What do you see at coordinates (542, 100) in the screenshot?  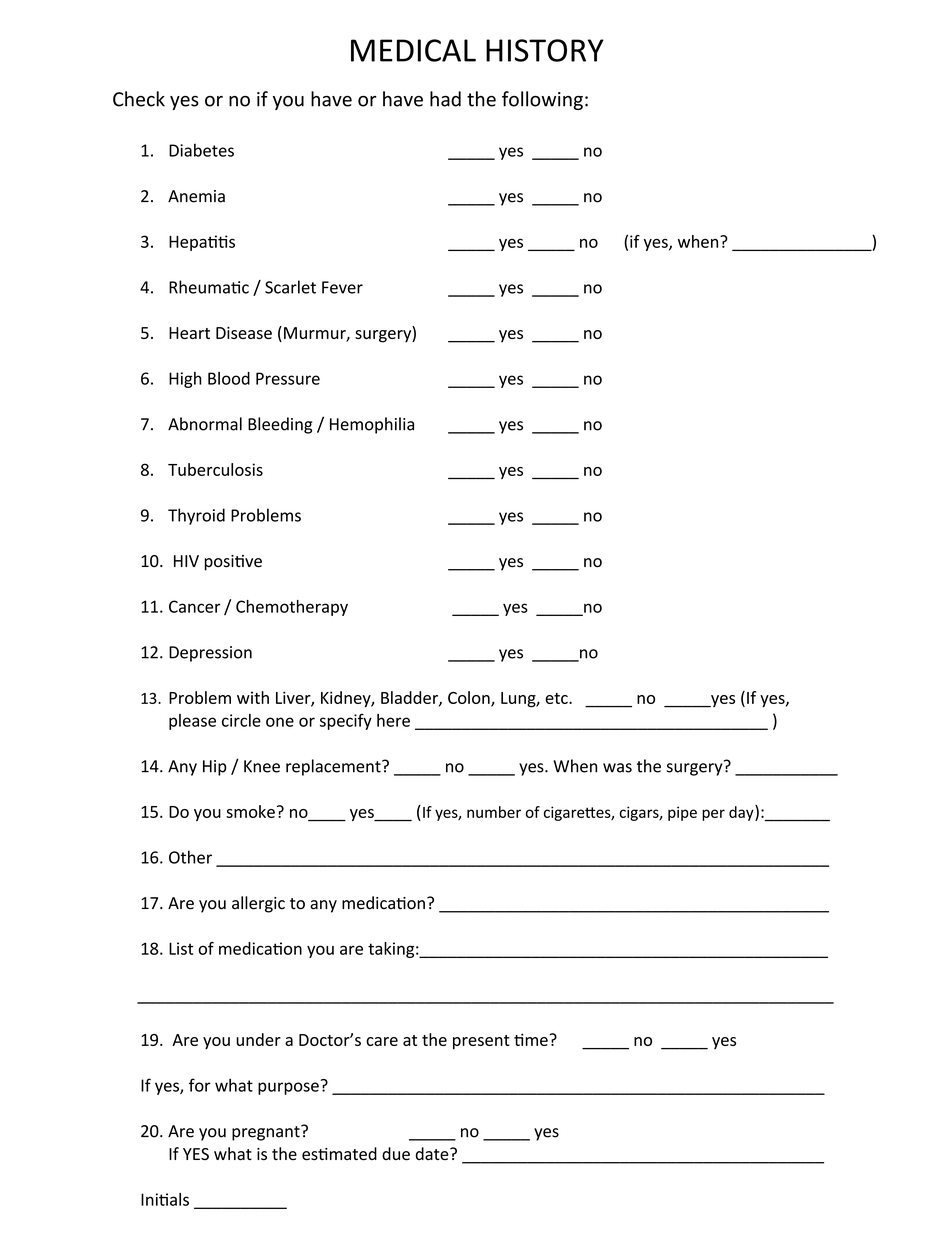 I see `following` at bounding box center [542, 100].
